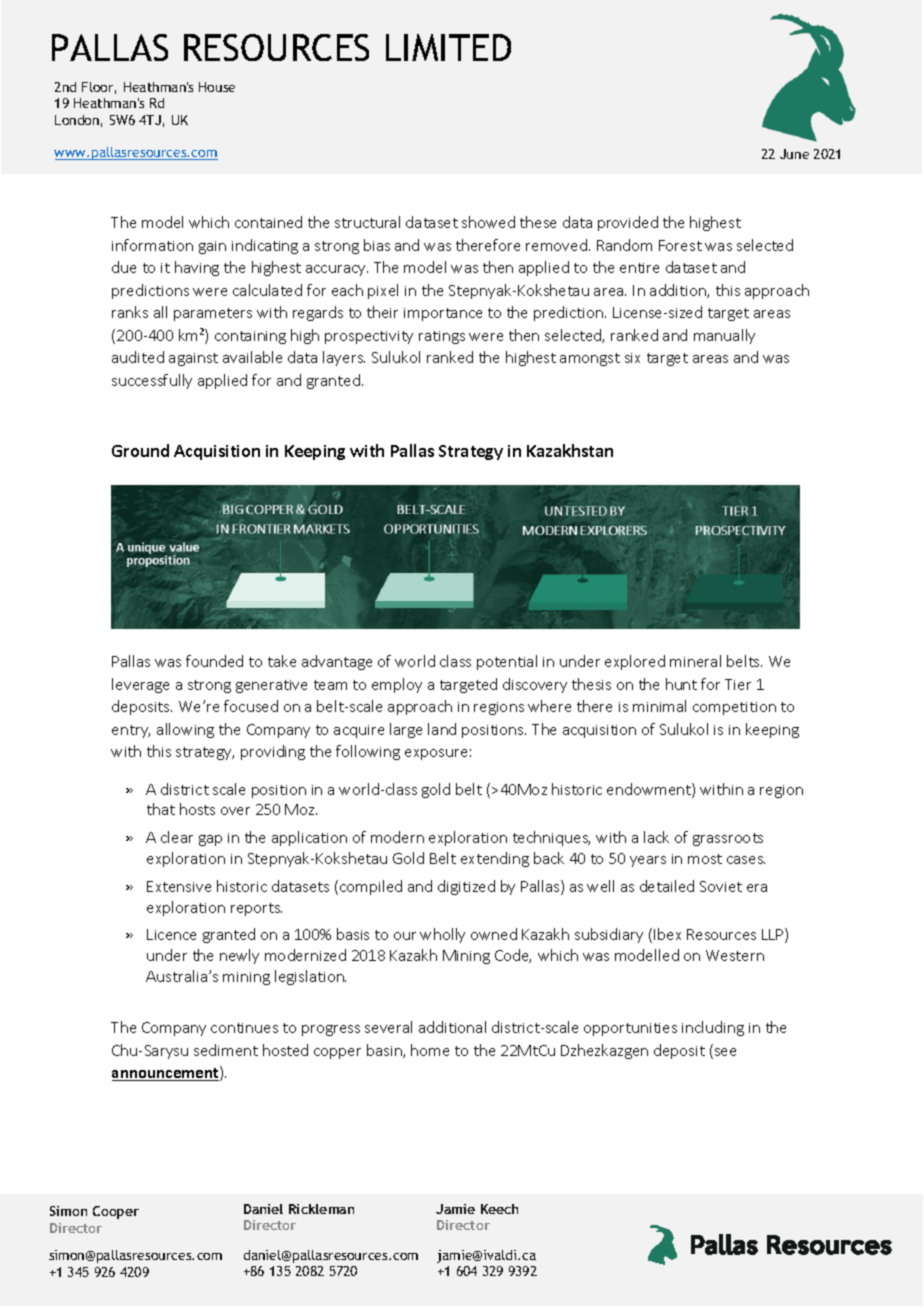 This image has width=924, height=1308. I want to click on mineral, so click(695, 661).
